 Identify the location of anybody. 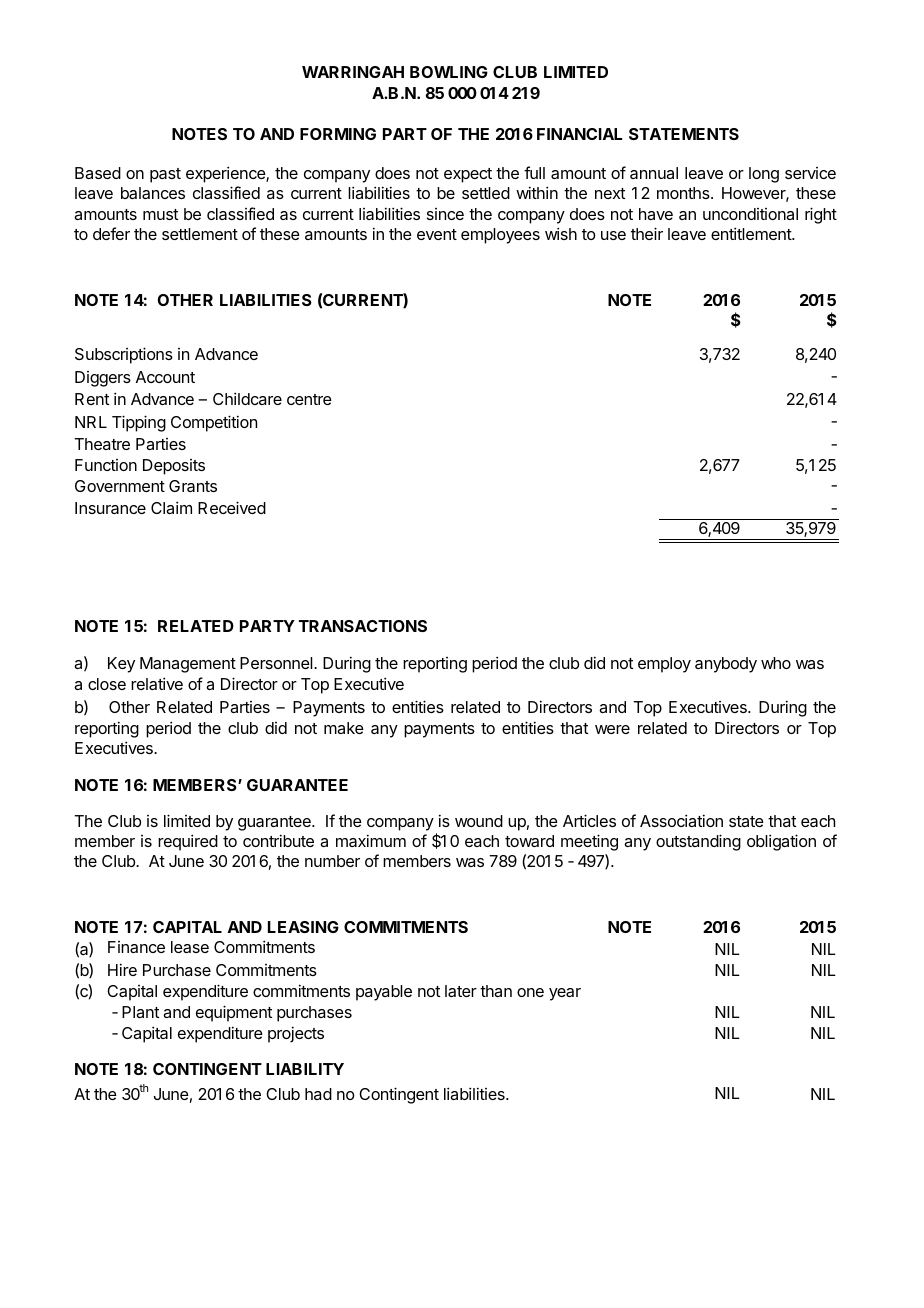
(726, 665).
